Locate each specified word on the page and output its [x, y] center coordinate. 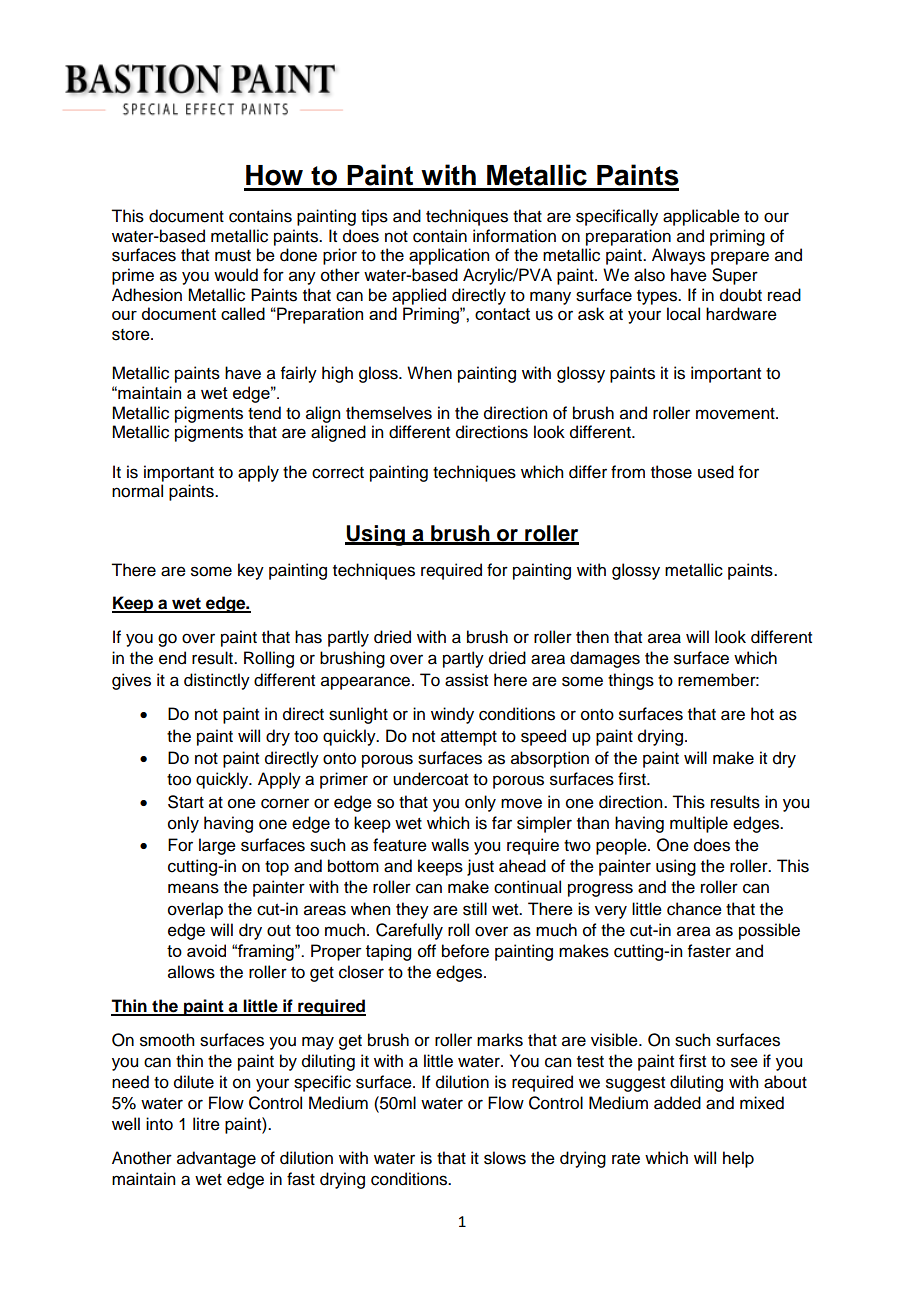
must [233, 256]
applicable [701, 217]
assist [466, 680]
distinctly [217, 681]
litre [206, 1124]
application [449, 256]
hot [762, 714]
